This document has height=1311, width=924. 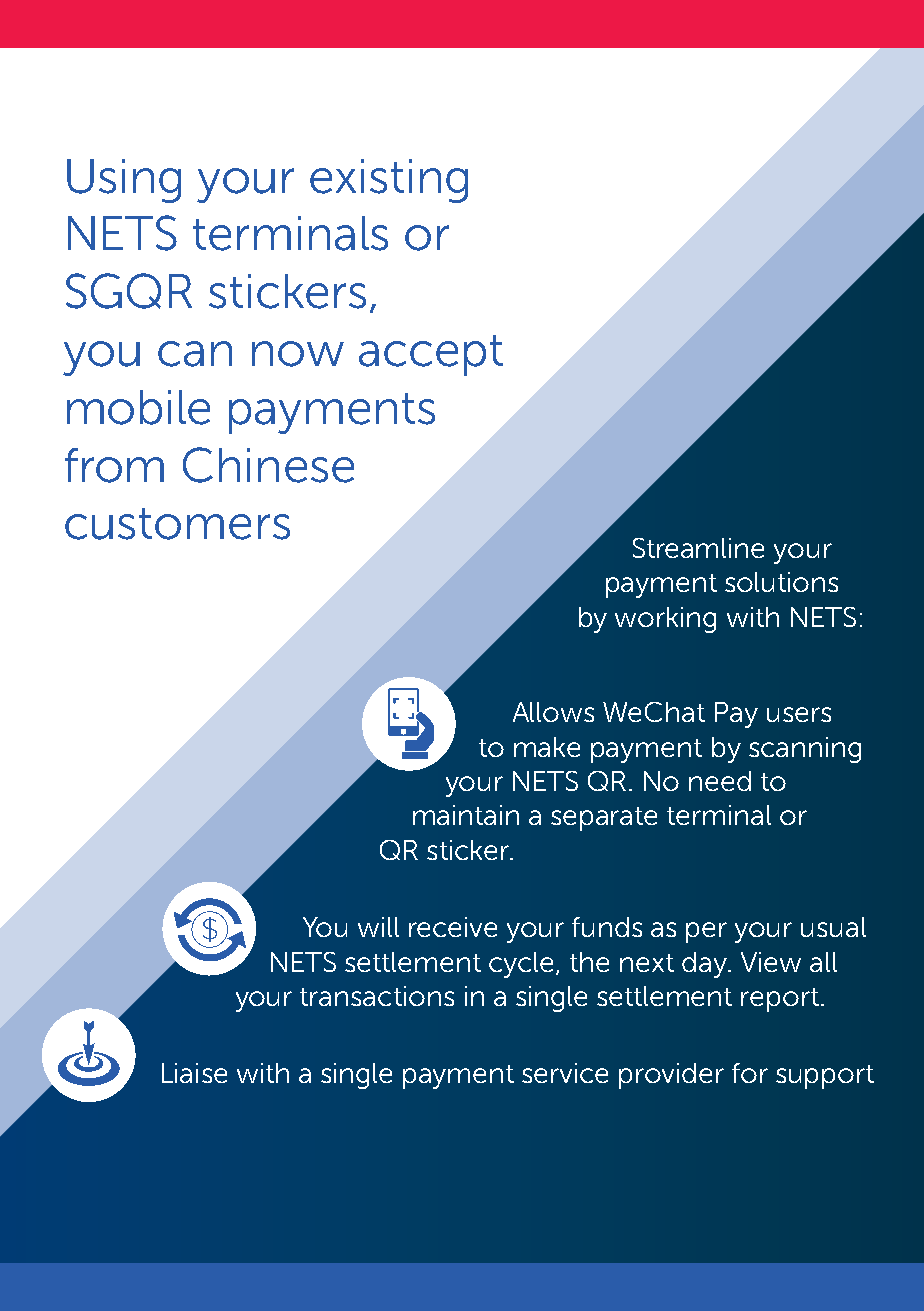 I want to click on Chinese, so click(x=268, y=465).
